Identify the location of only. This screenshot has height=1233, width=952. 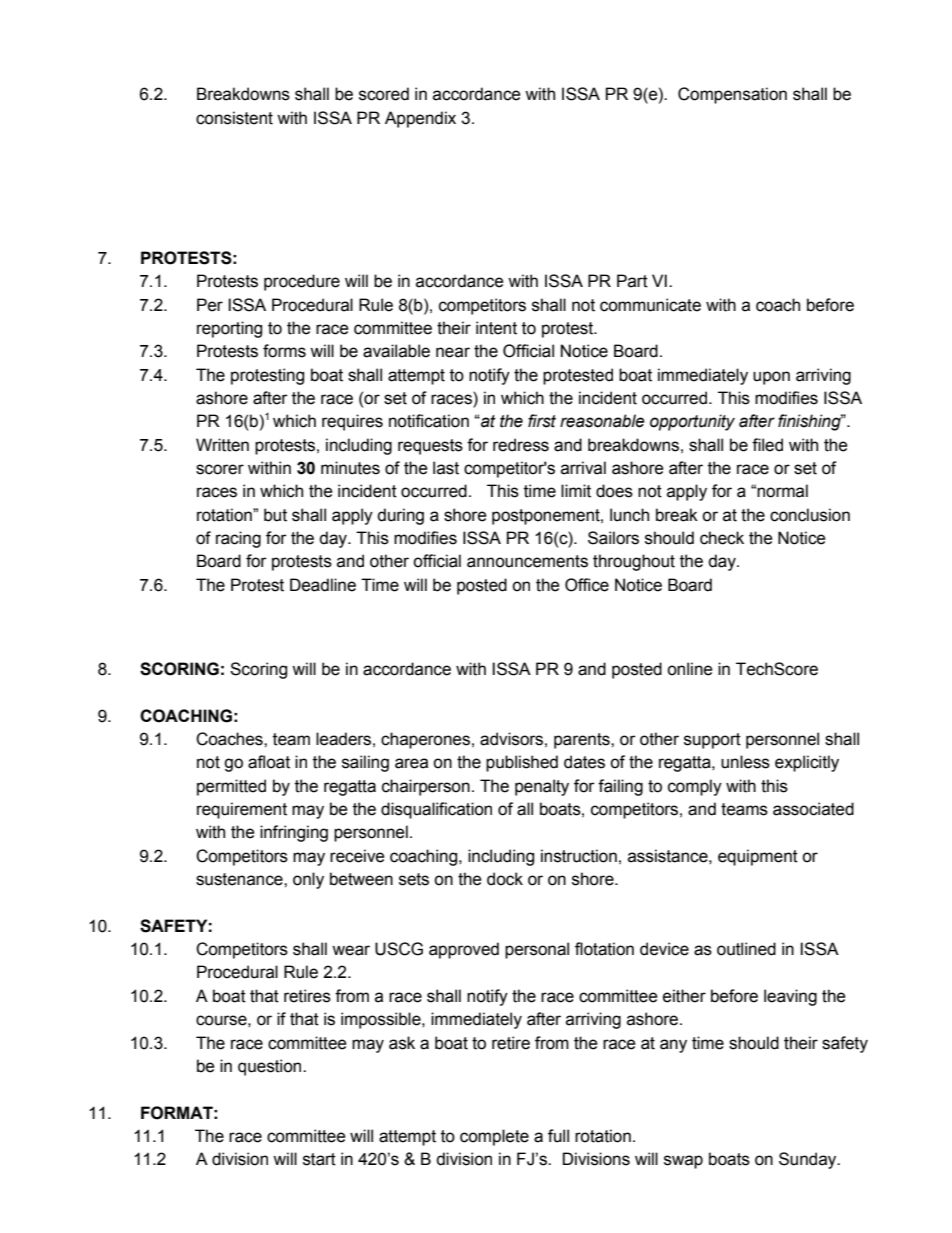
(308, 880).
